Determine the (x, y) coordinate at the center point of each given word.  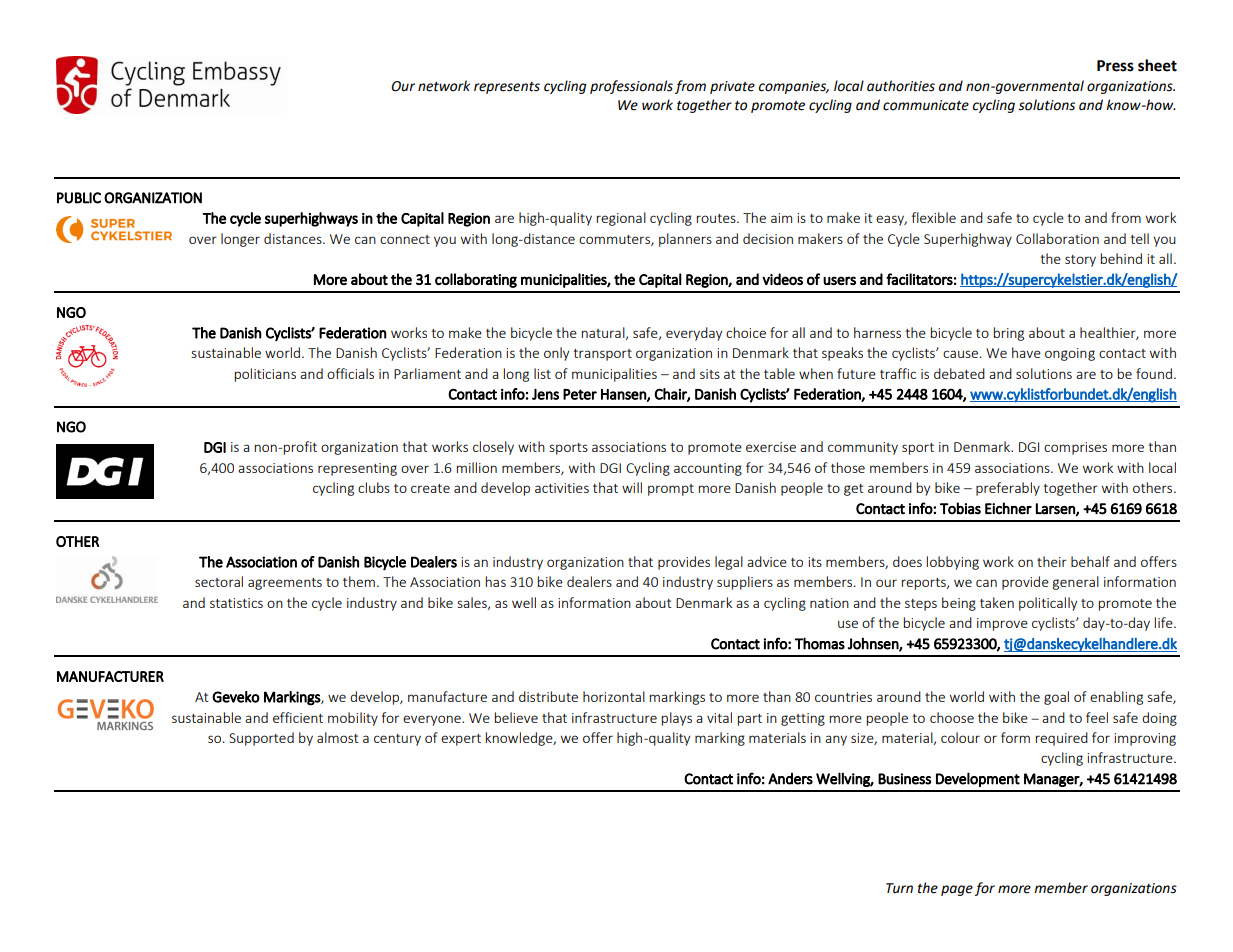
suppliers (745, 583)
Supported (261, 739)
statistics (236, 603)
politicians (265, 375)
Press (1115, 66)
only (556, 354)
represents (507, 88)
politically (1048, 604)
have (1026, 352)
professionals (631, 87)
